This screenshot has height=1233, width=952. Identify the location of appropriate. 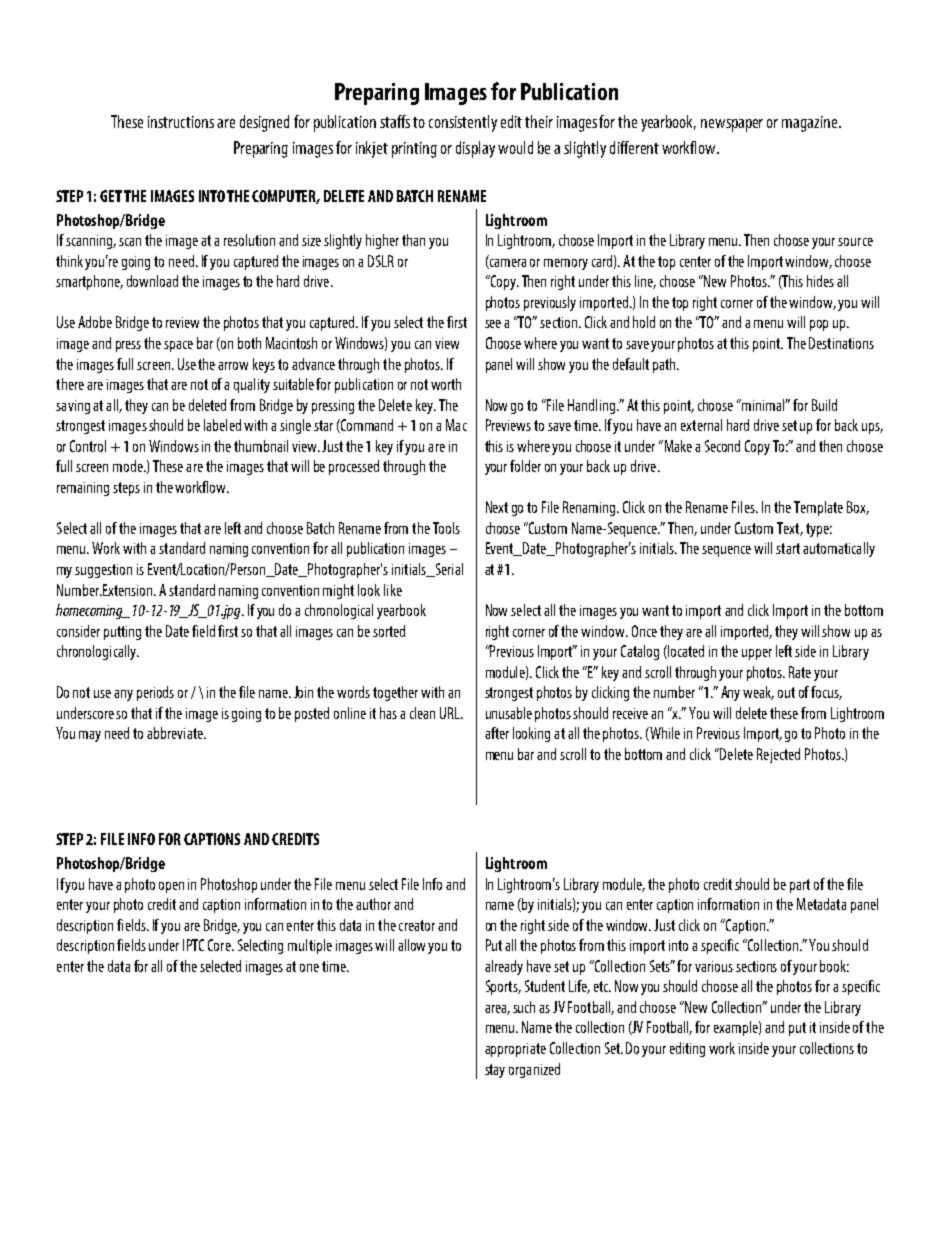
(515, 1050).
